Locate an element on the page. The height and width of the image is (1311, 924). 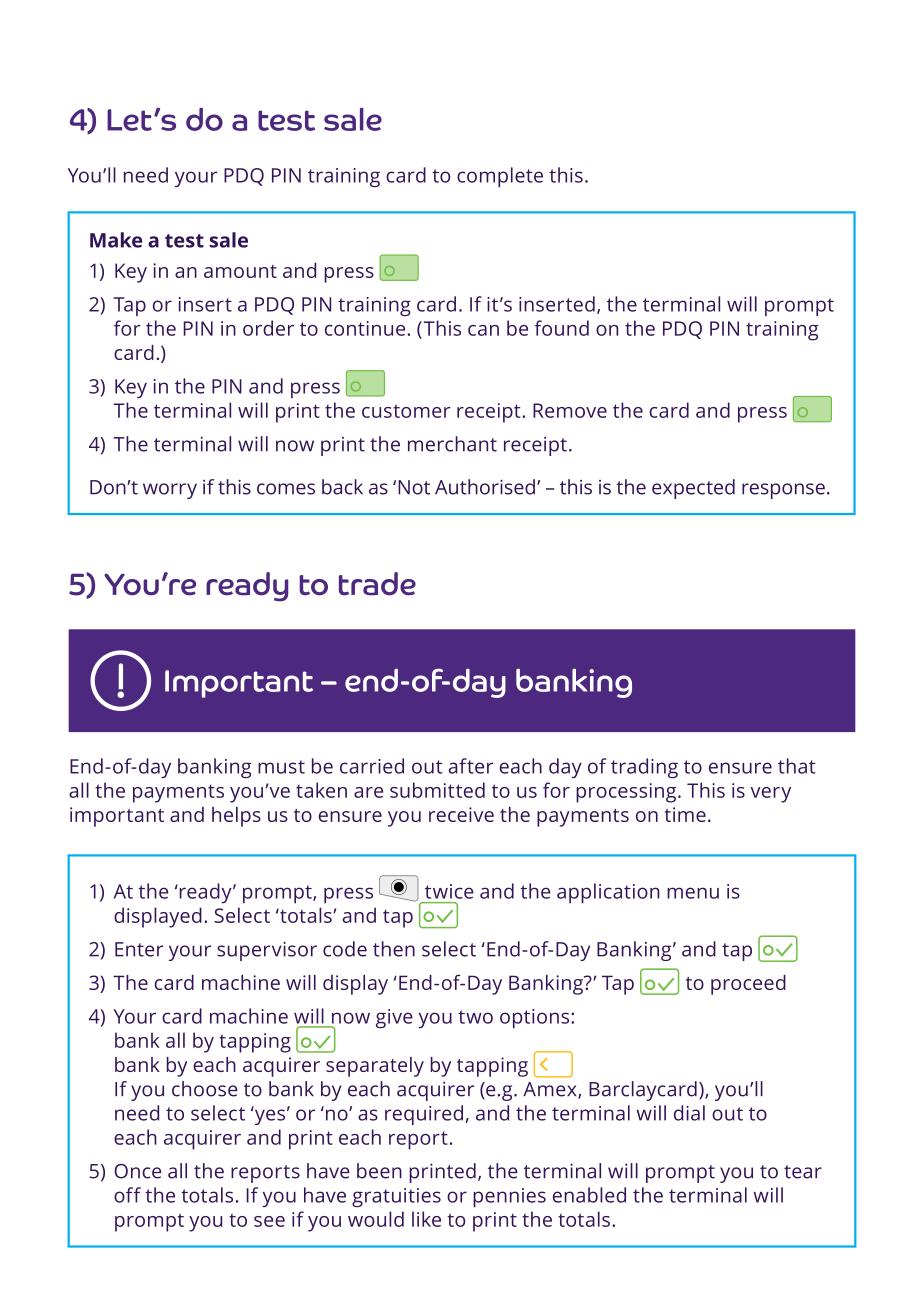
complete is located at coordinates (500, 177).
